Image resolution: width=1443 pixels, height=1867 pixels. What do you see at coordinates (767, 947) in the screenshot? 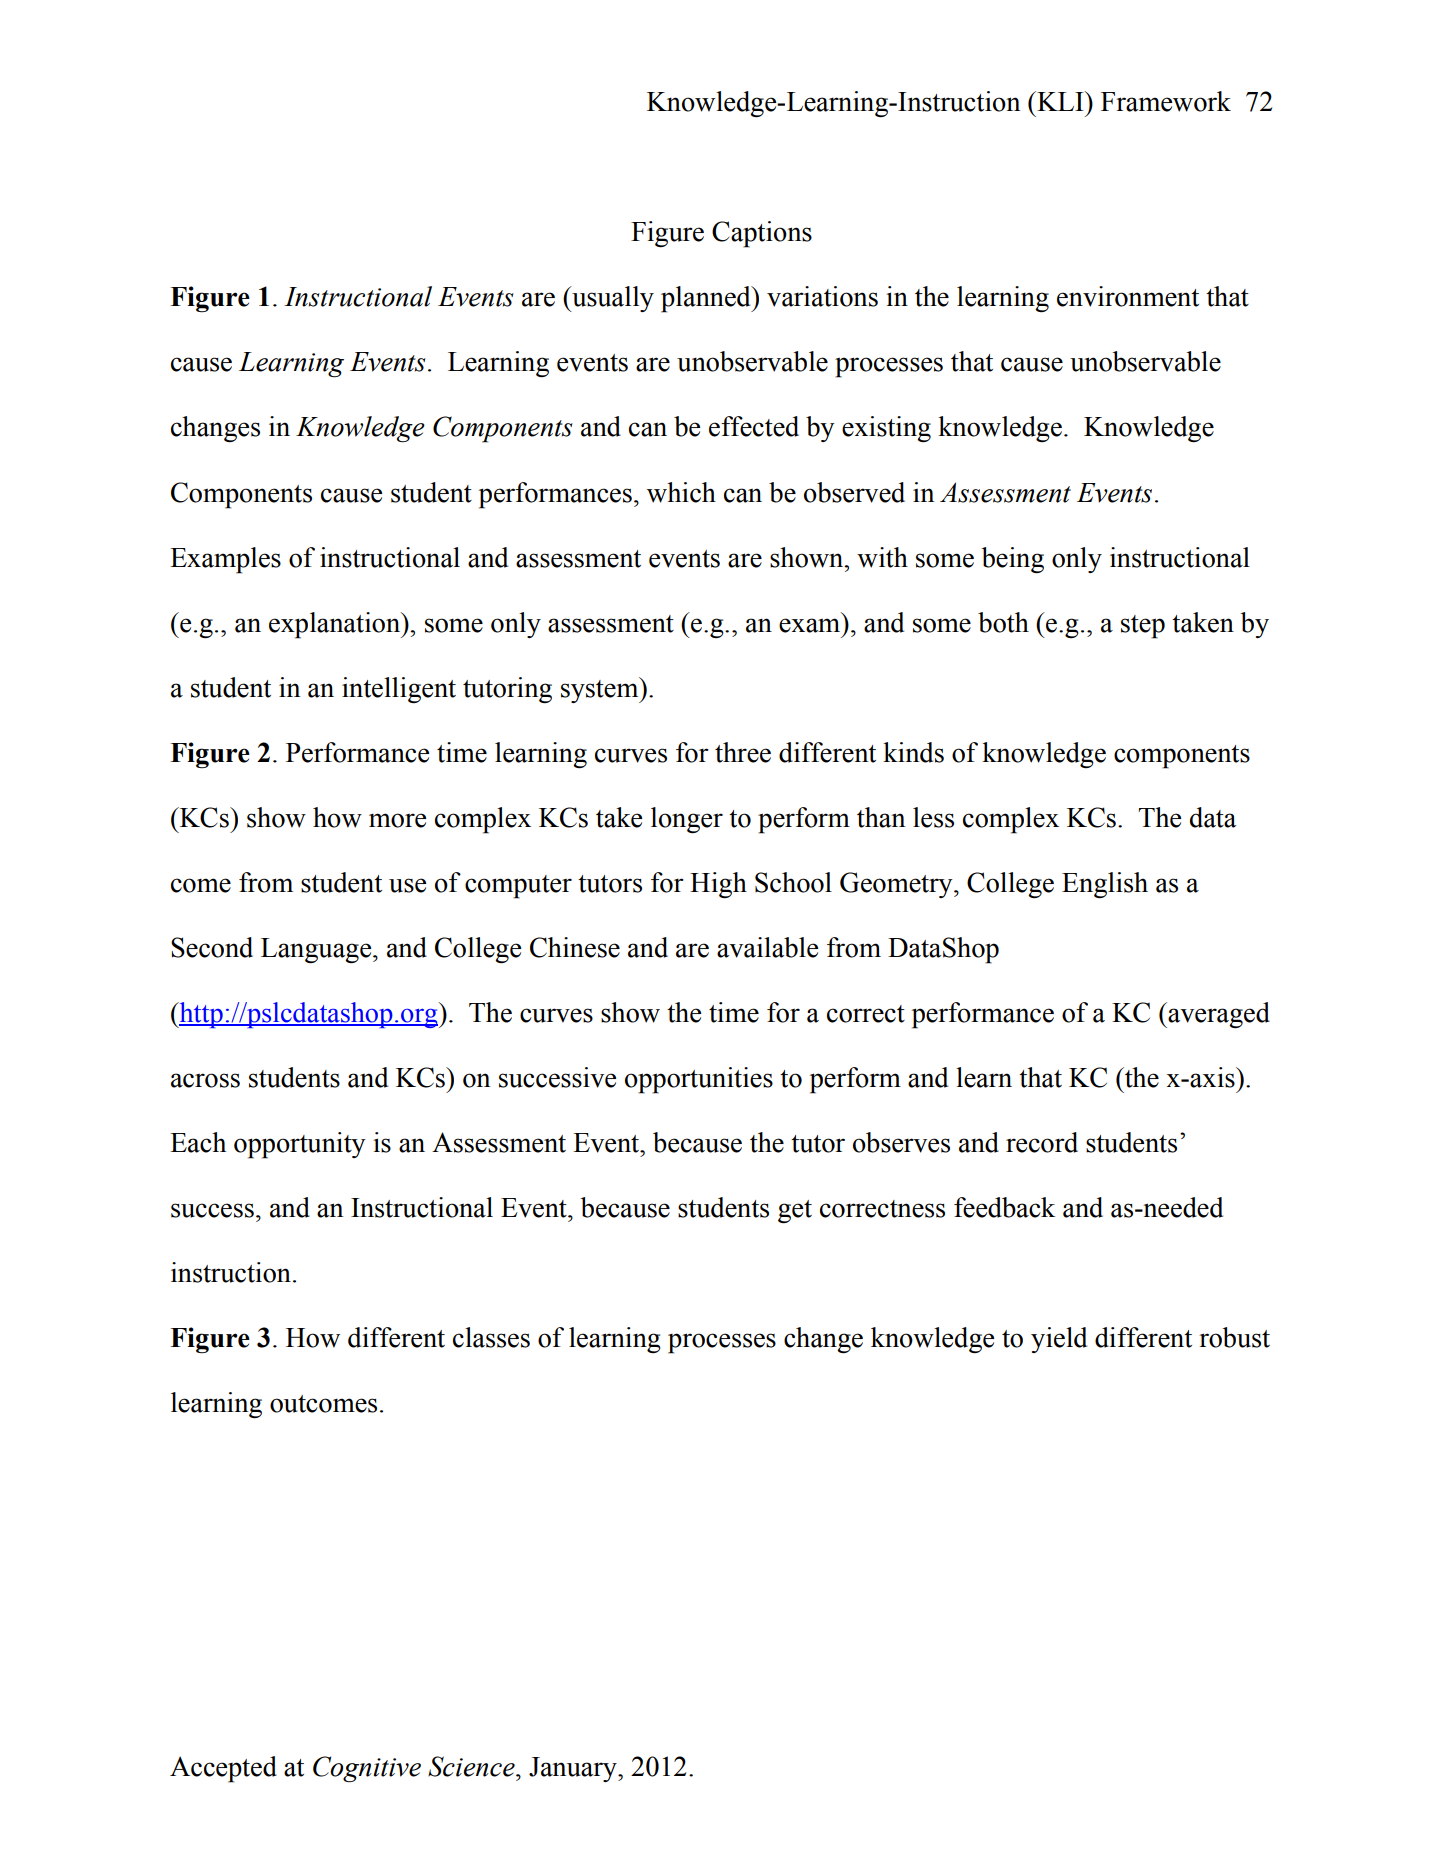
I see `available` at bounding box center [767, 947].
